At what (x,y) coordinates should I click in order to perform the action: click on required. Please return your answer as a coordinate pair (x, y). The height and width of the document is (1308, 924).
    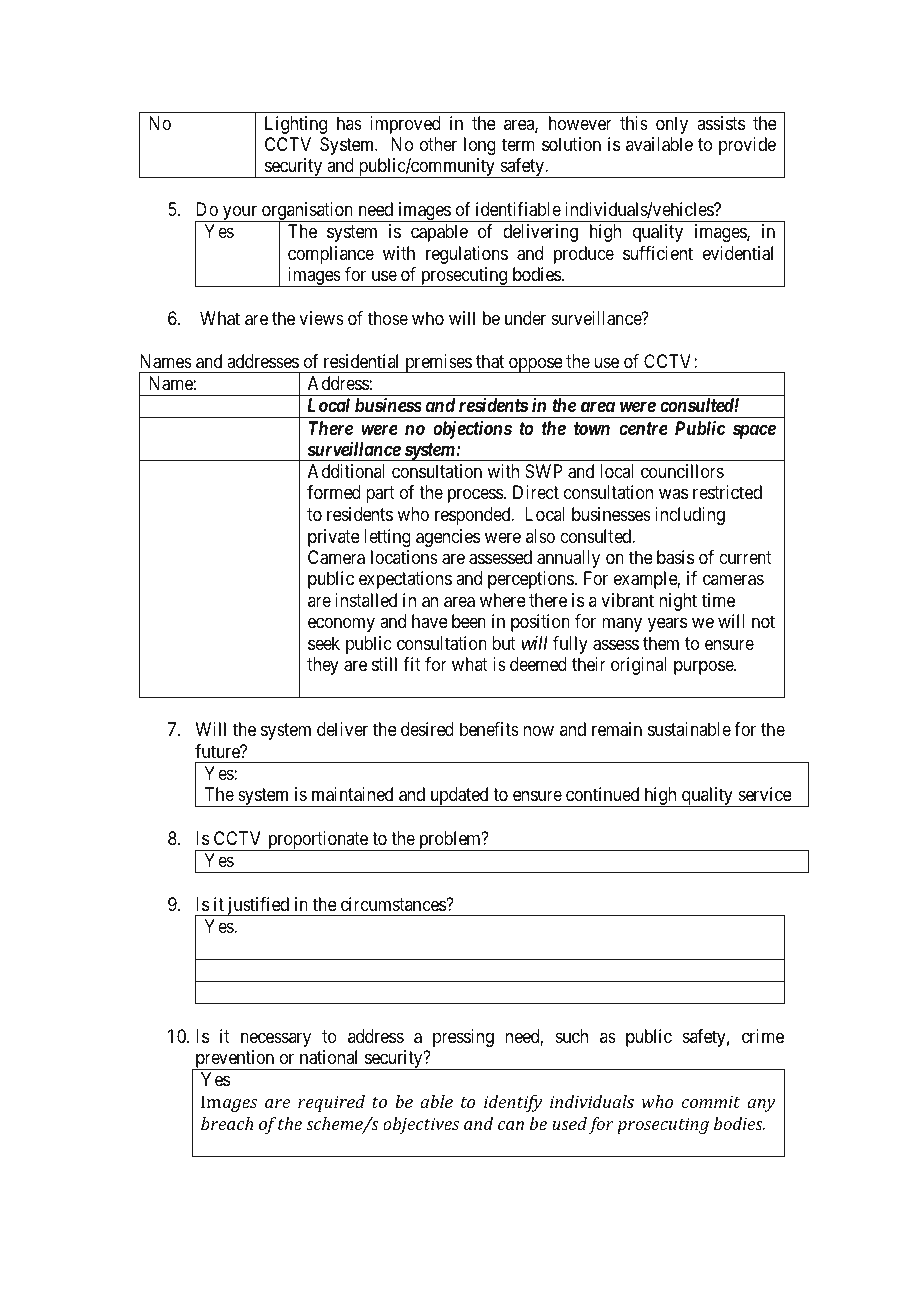
    Looking at the image, I should click on (331, 1103).
